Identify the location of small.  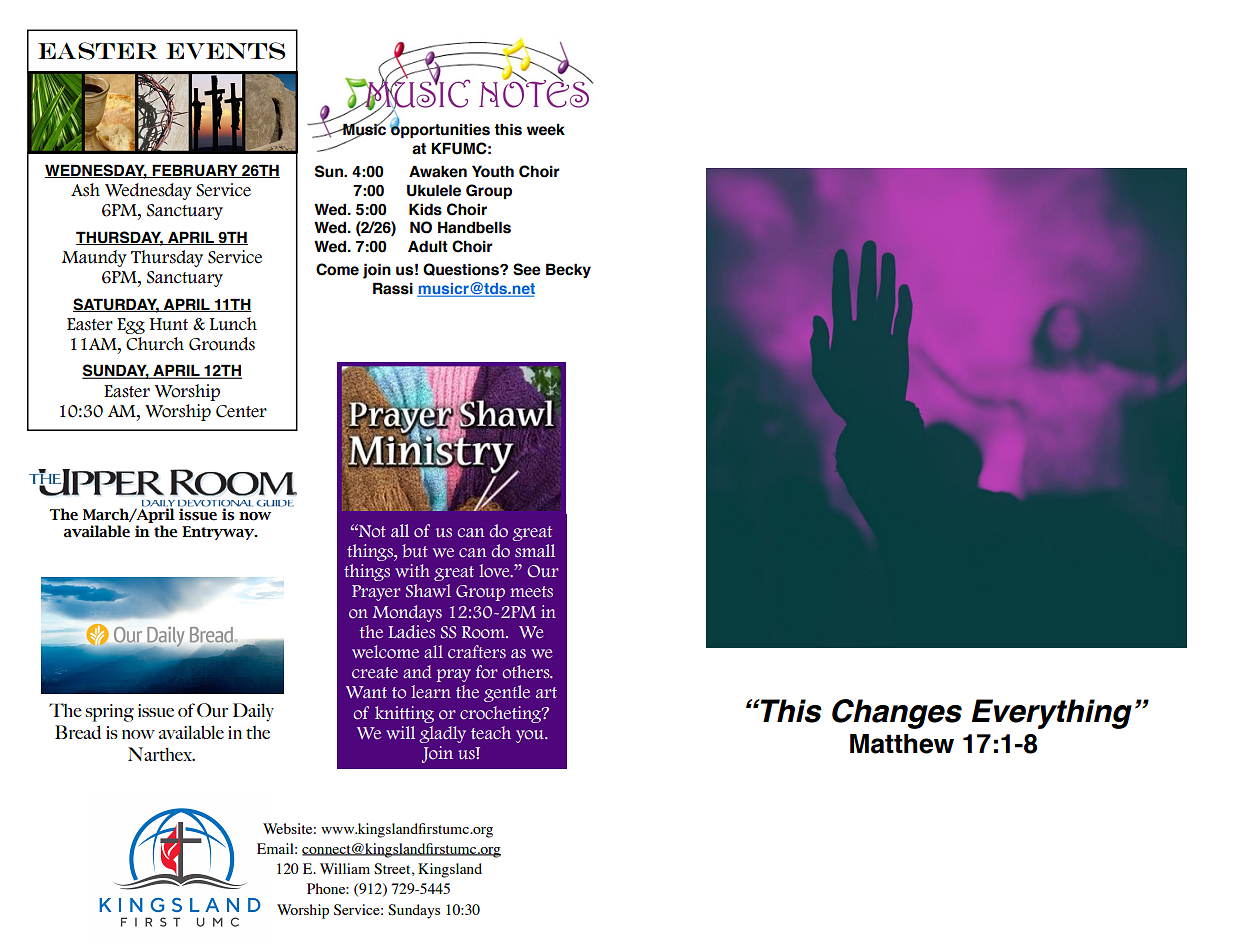
(535, 551).
